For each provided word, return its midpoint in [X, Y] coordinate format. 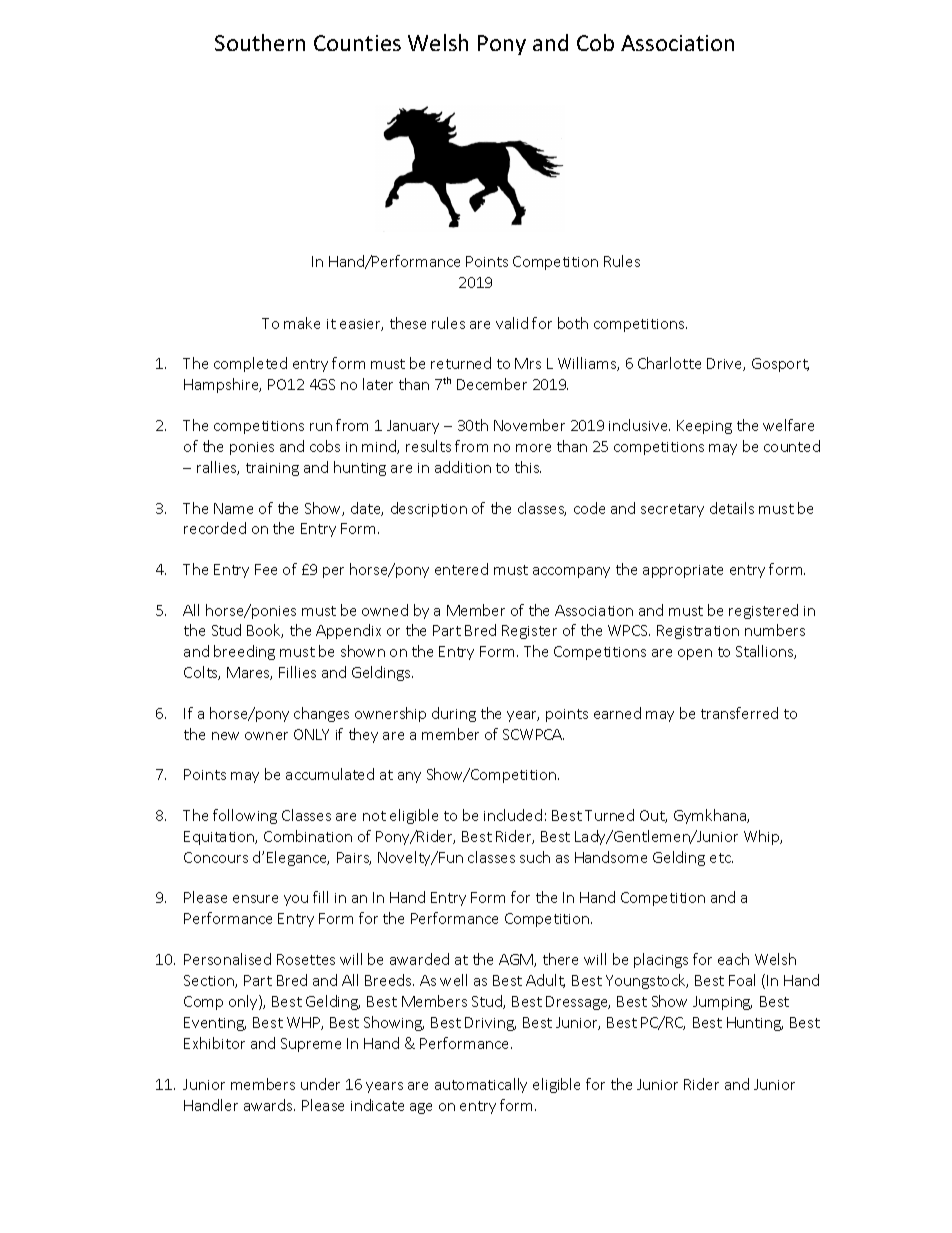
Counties [357, 43]
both [573, 323]
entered [461, 569]
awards [269, 1105]
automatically [481, 1085]
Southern [260, 42]
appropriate [683, 571]
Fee [266, 569]
